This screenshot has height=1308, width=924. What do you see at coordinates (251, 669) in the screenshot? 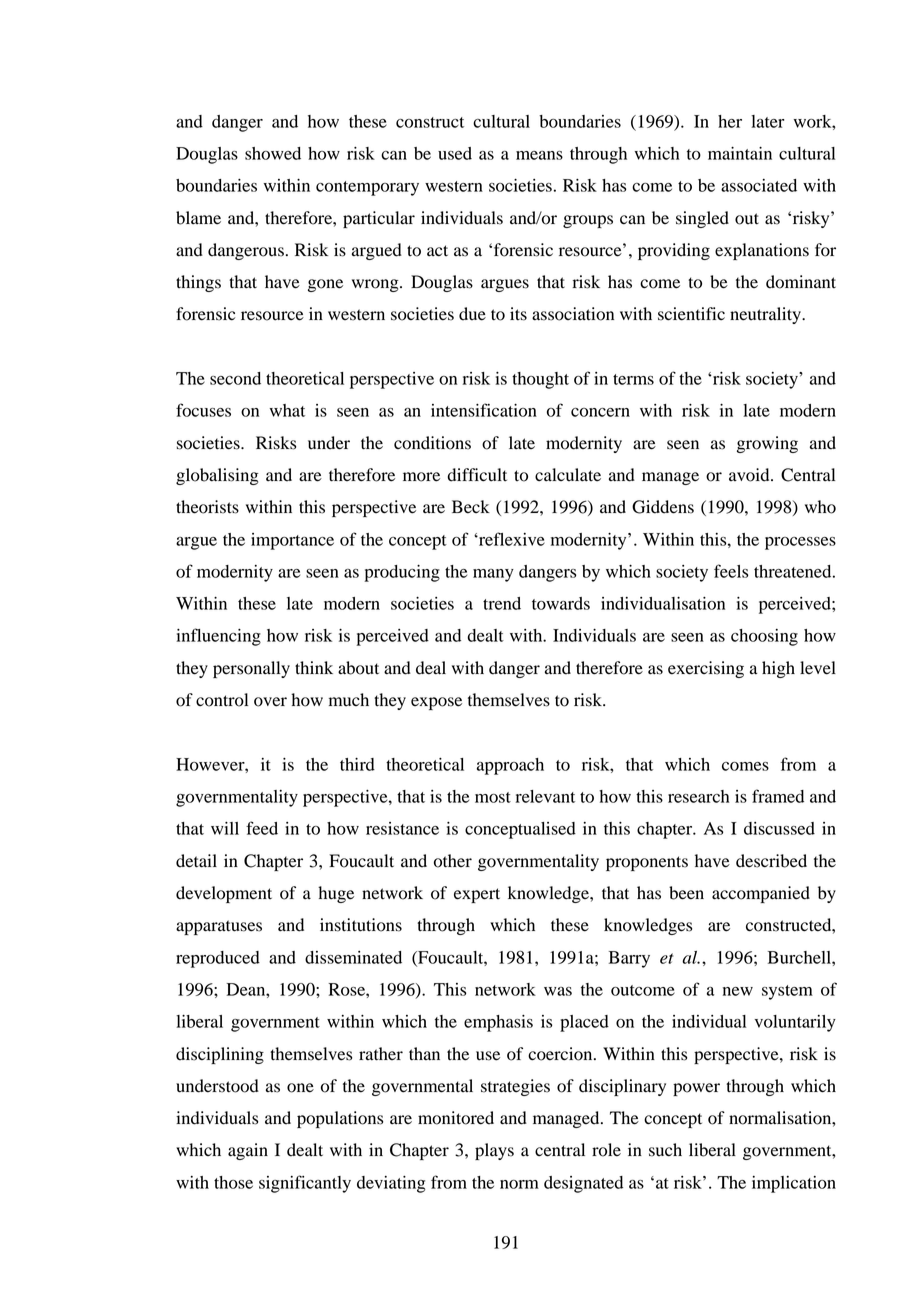
I see `personally` at bounding box center [251, 669].
